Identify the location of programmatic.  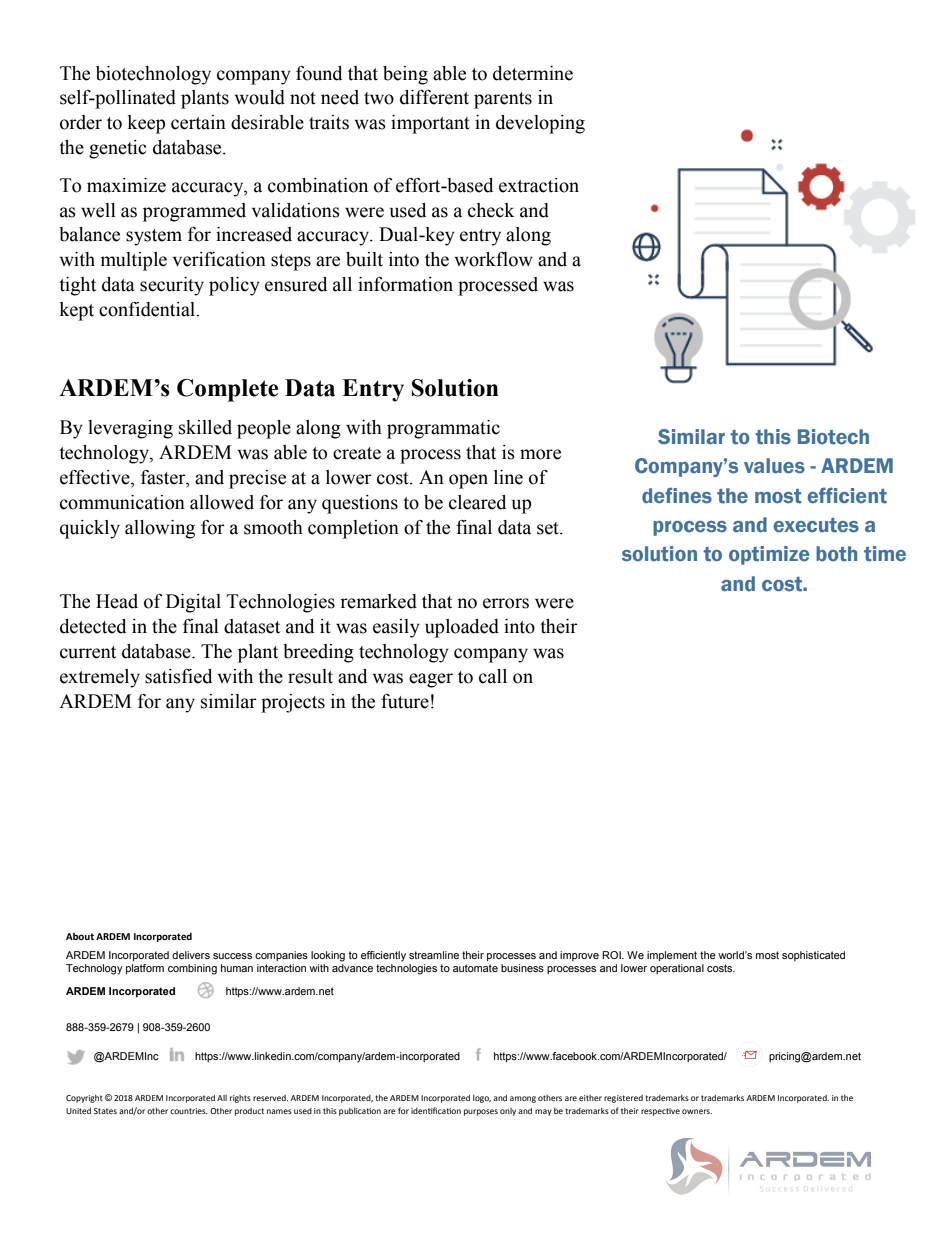
(443, 429).
